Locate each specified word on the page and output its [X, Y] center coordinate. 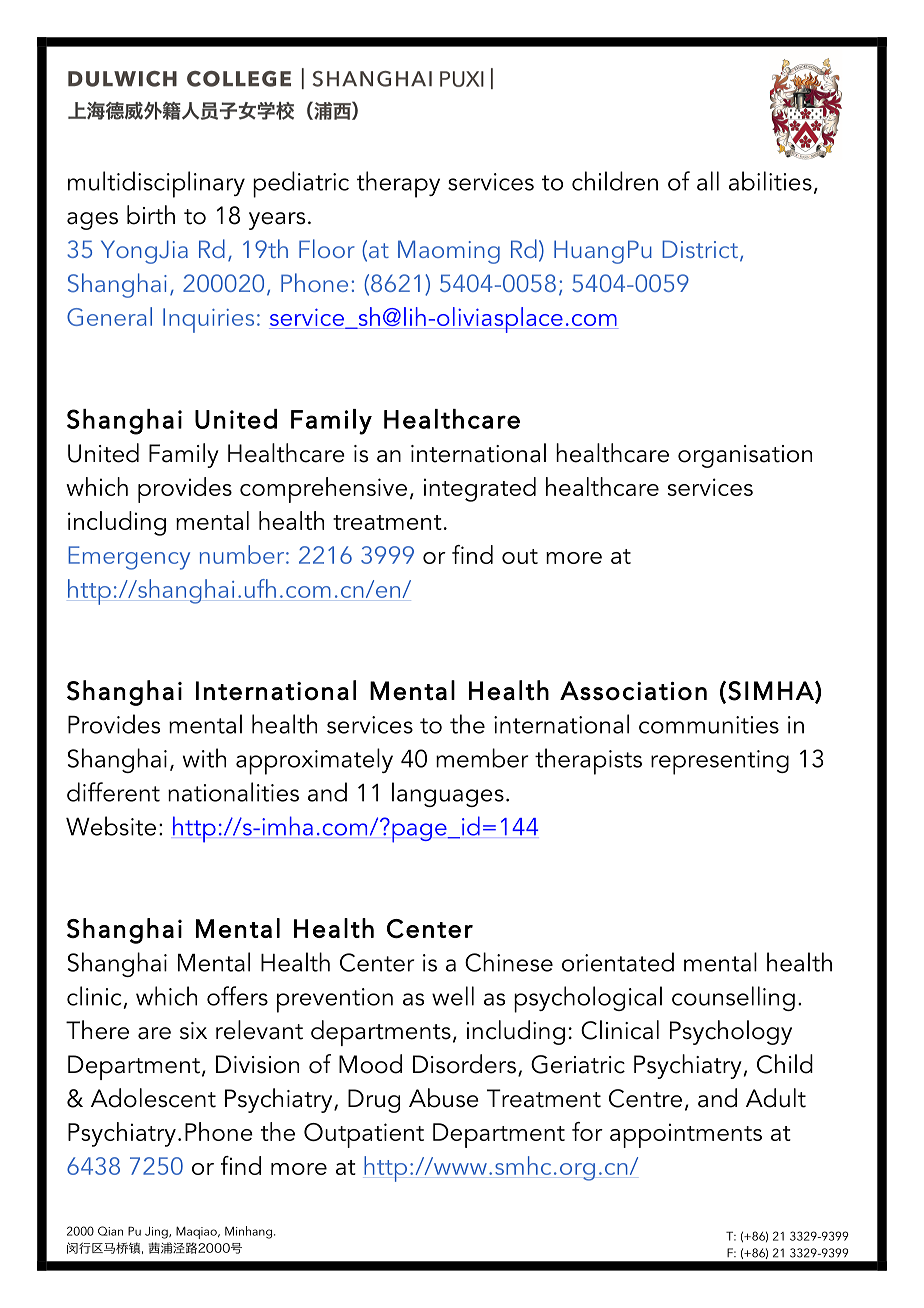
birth [151, 215]
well [453, 996]
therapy [398, 184]
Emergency [129, 558]
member [482, 758]
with [204, 758]
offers [237, 996]
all [708, 181]
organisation [745, 456]
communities [709, 725]
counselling [733, 998]
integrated [480, 489]
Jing [157, 1233]
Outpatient [364, 1135]
